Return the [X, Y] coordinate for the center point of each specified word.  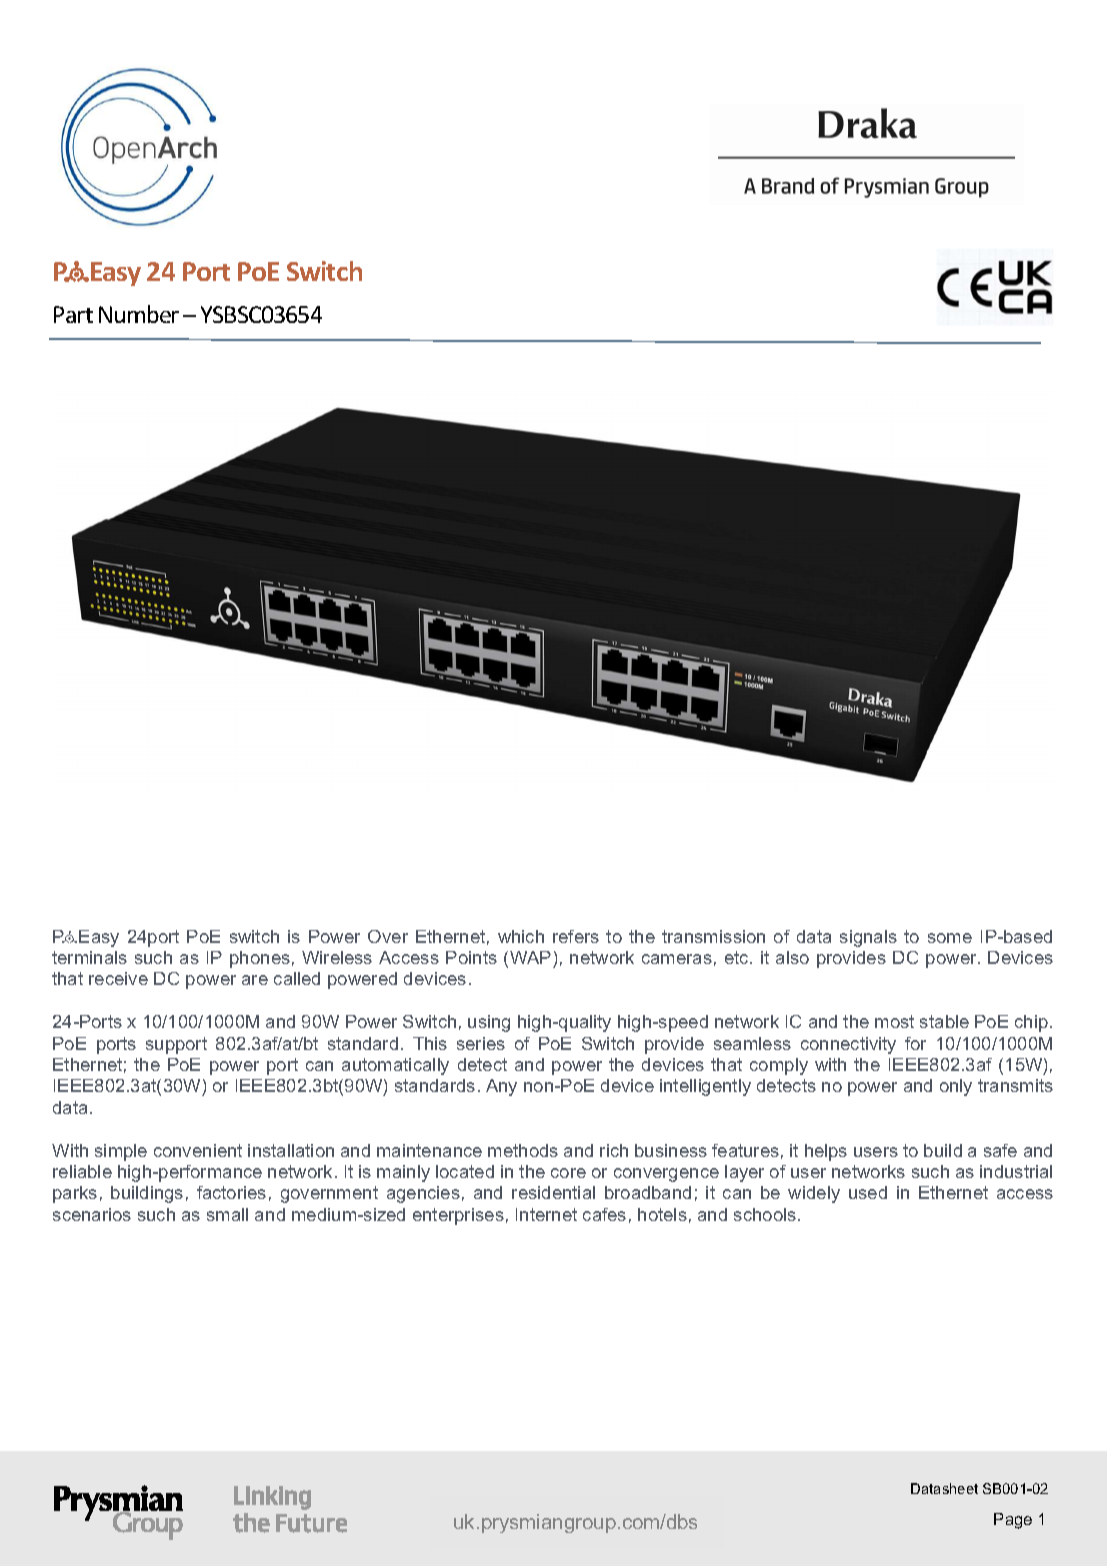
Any [501, 1087]
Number [139, 314]
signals [868, 938]
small [227, 1214]
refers [576, 936]
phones [260, 959]
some [950, 938]
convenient [198, 1150]
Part [73, 314]
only [956, 1087]
